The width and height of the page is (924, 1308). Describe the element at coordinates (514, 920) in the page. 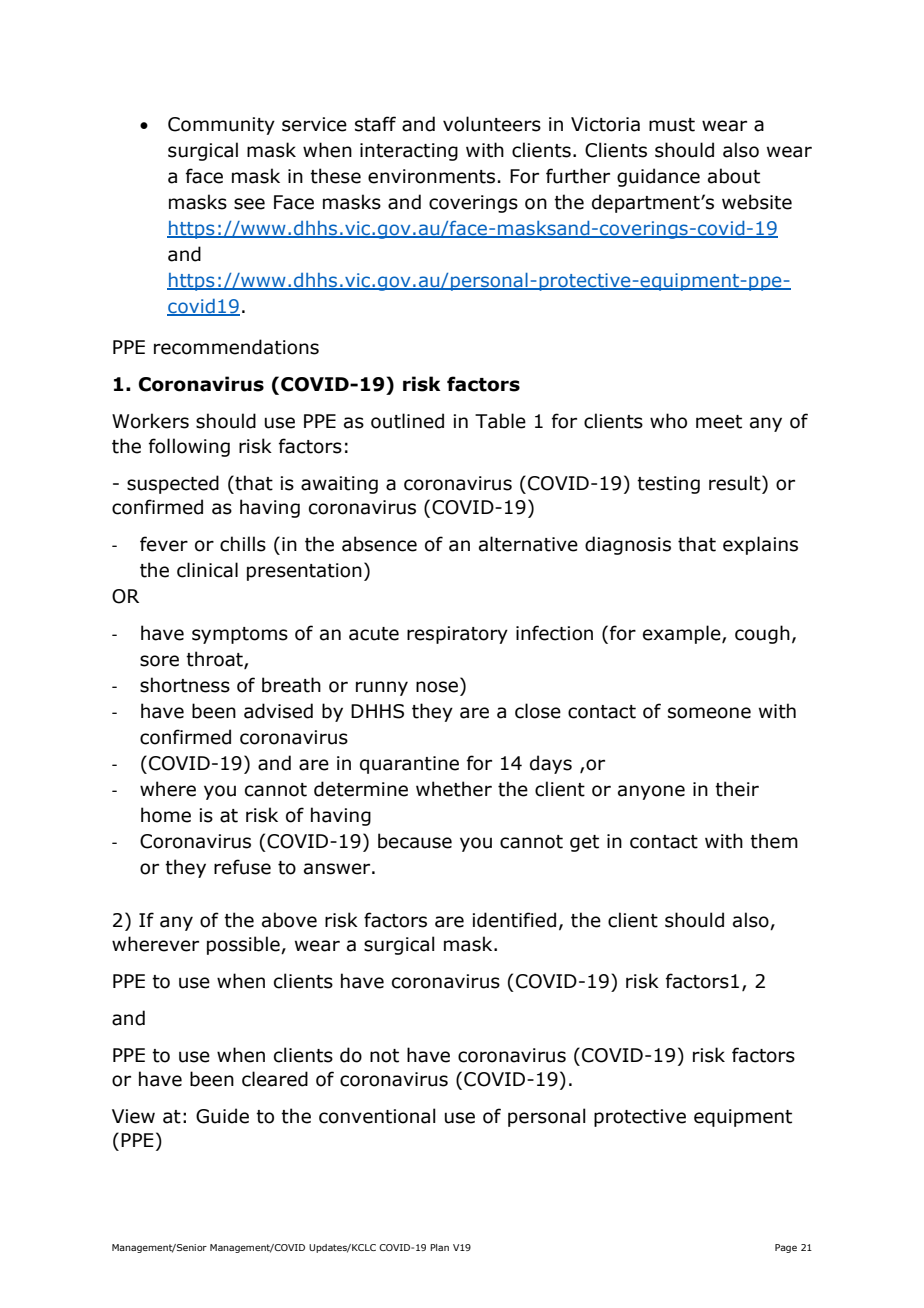

I see `identified` at that location.
